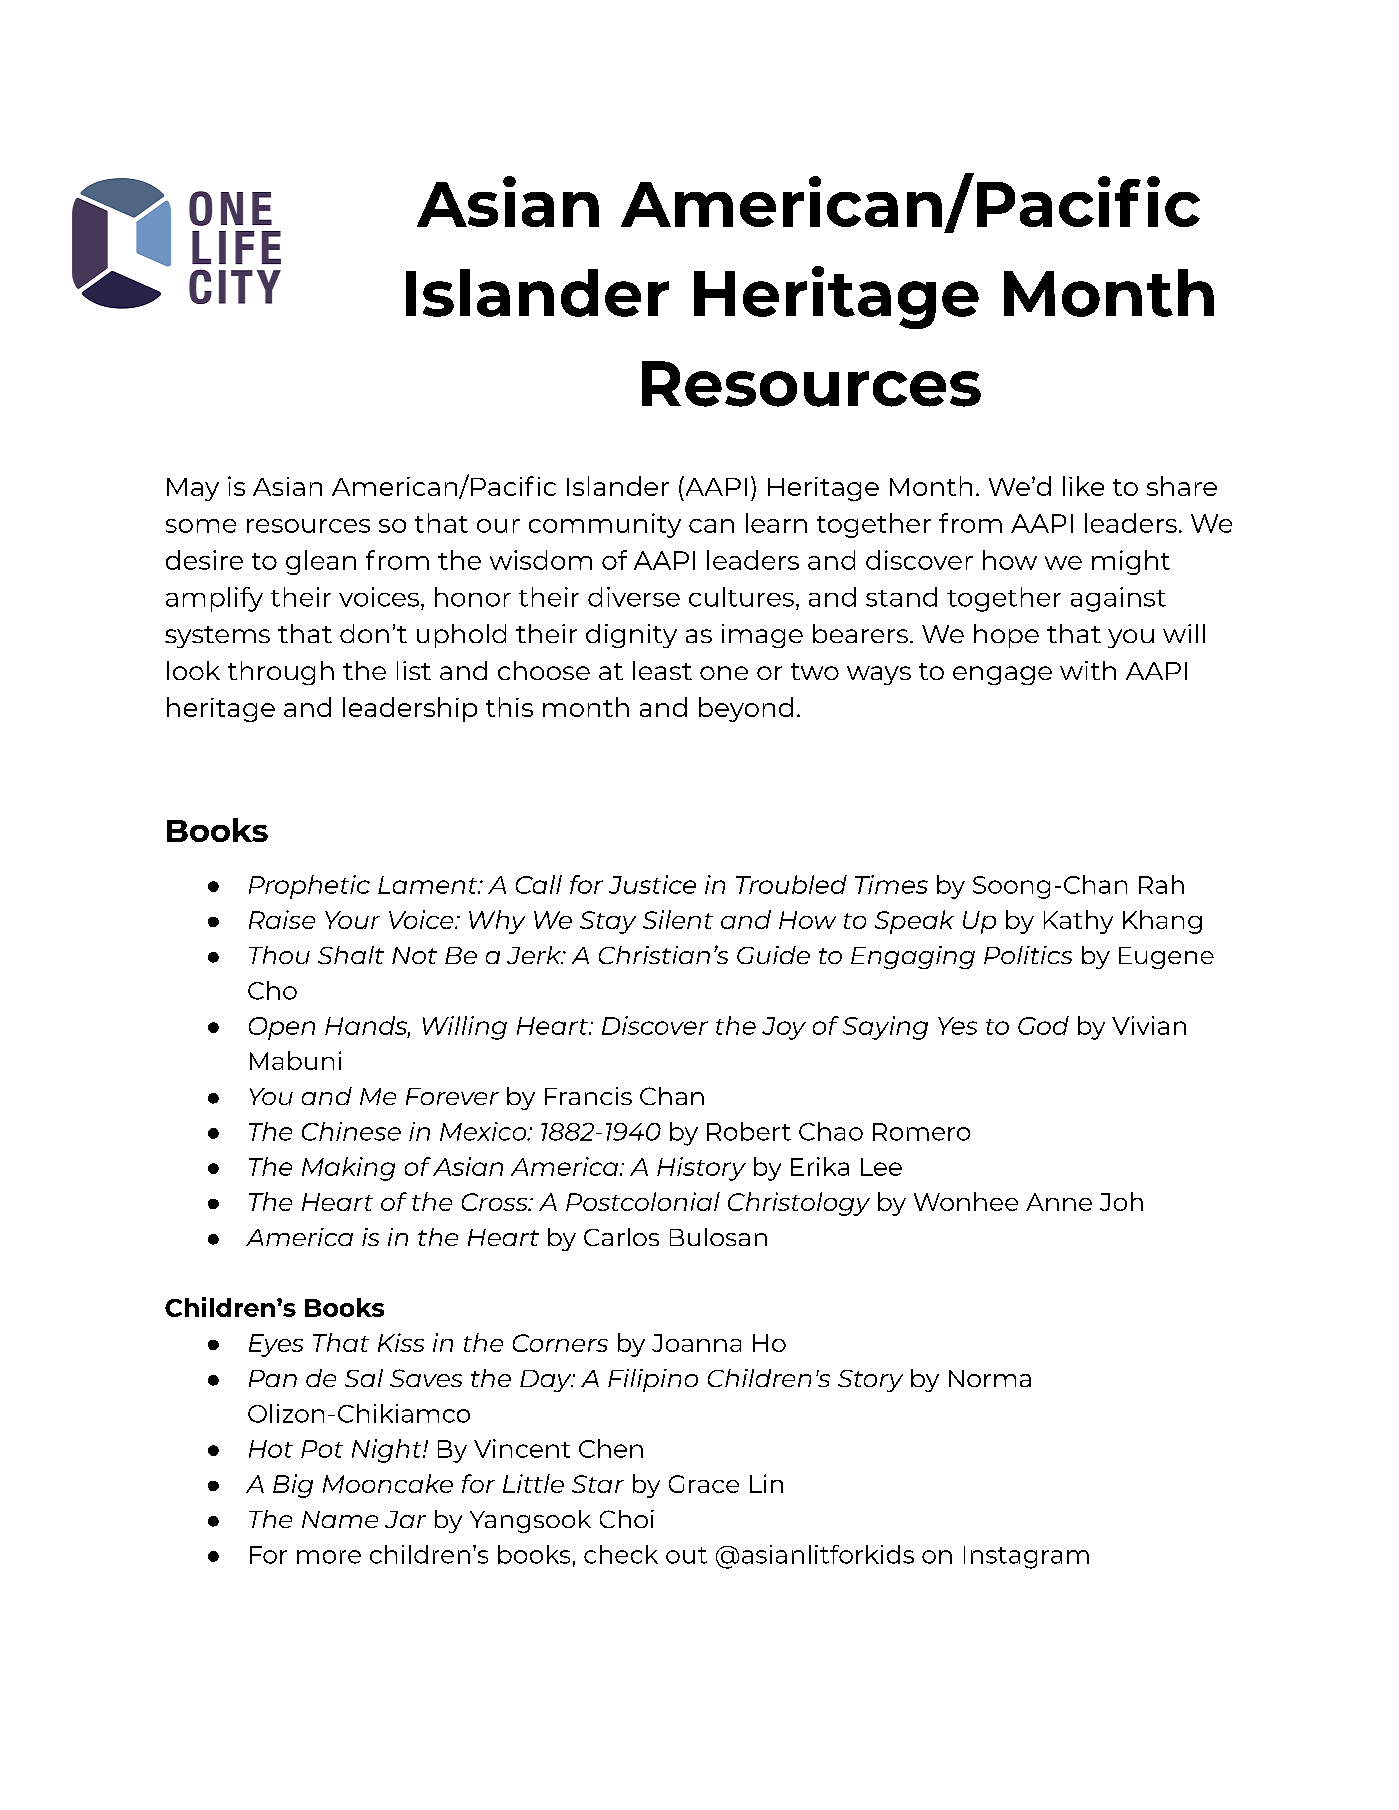  Describe the element at coordinates (348, 1169) in the image. I see `Making` at that location.
